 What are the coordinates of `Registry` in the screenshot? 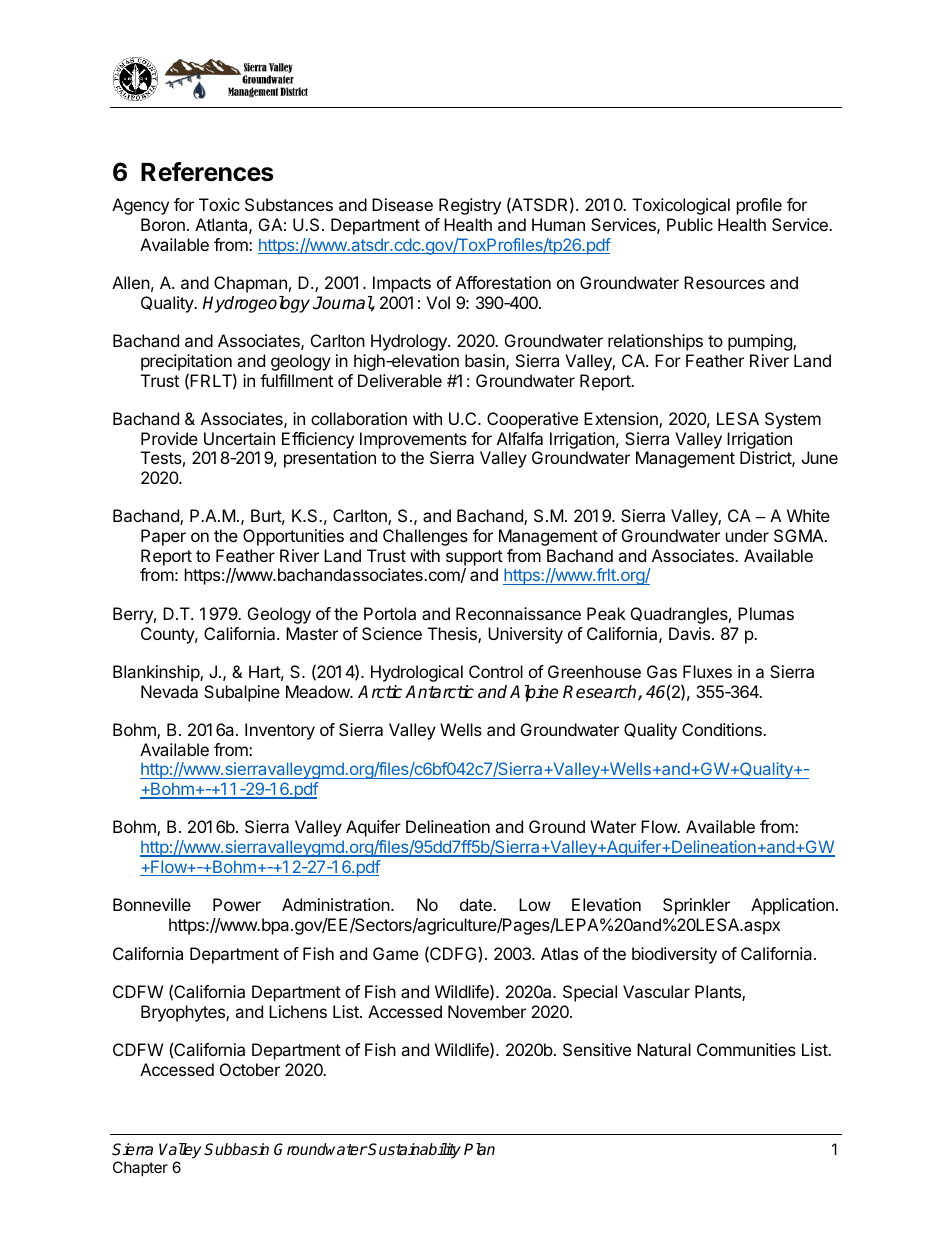 It's located at (470, 206).
